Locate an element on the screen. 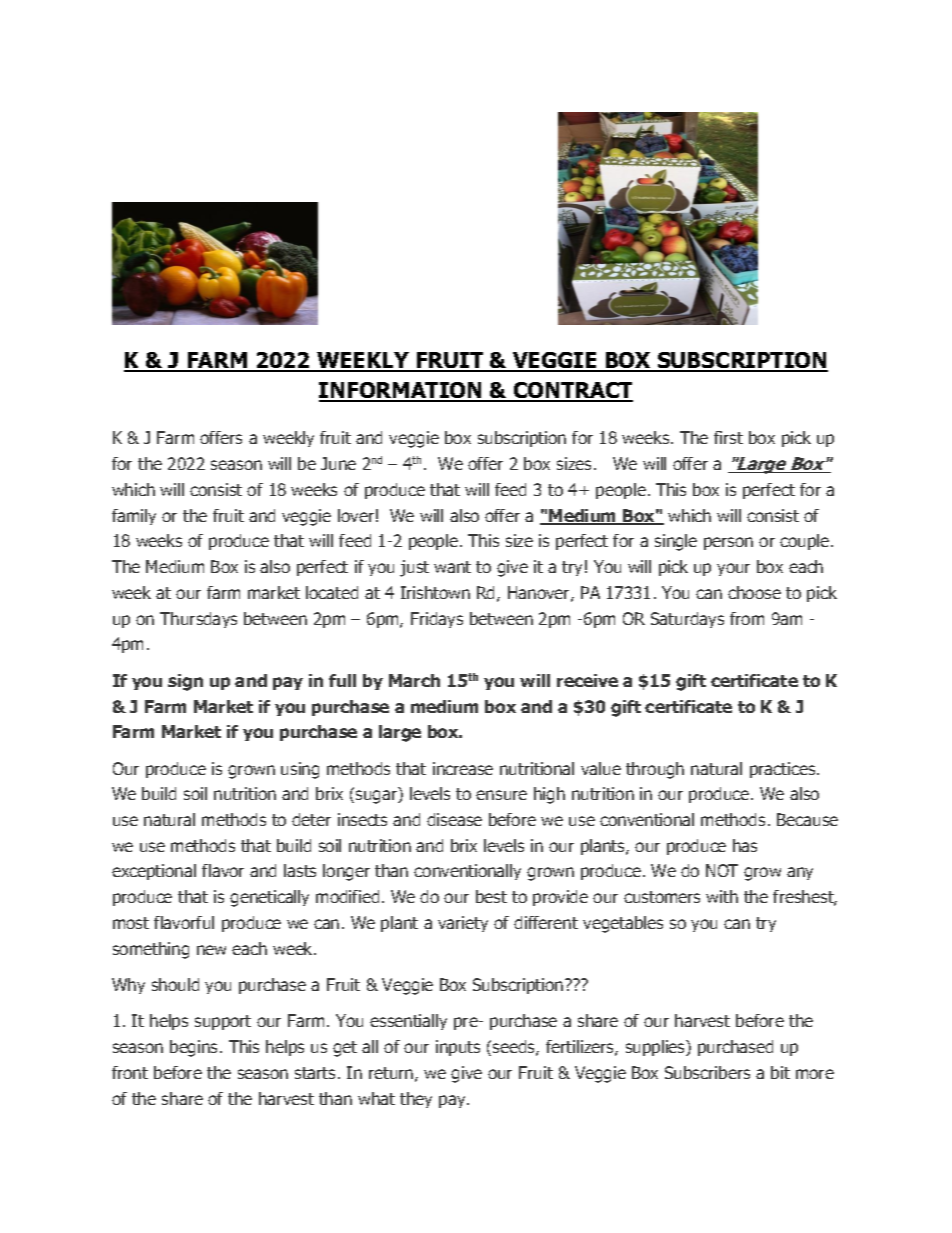 This screenshot has height=1233, width=952. want is located at coordinates (452, 567).
